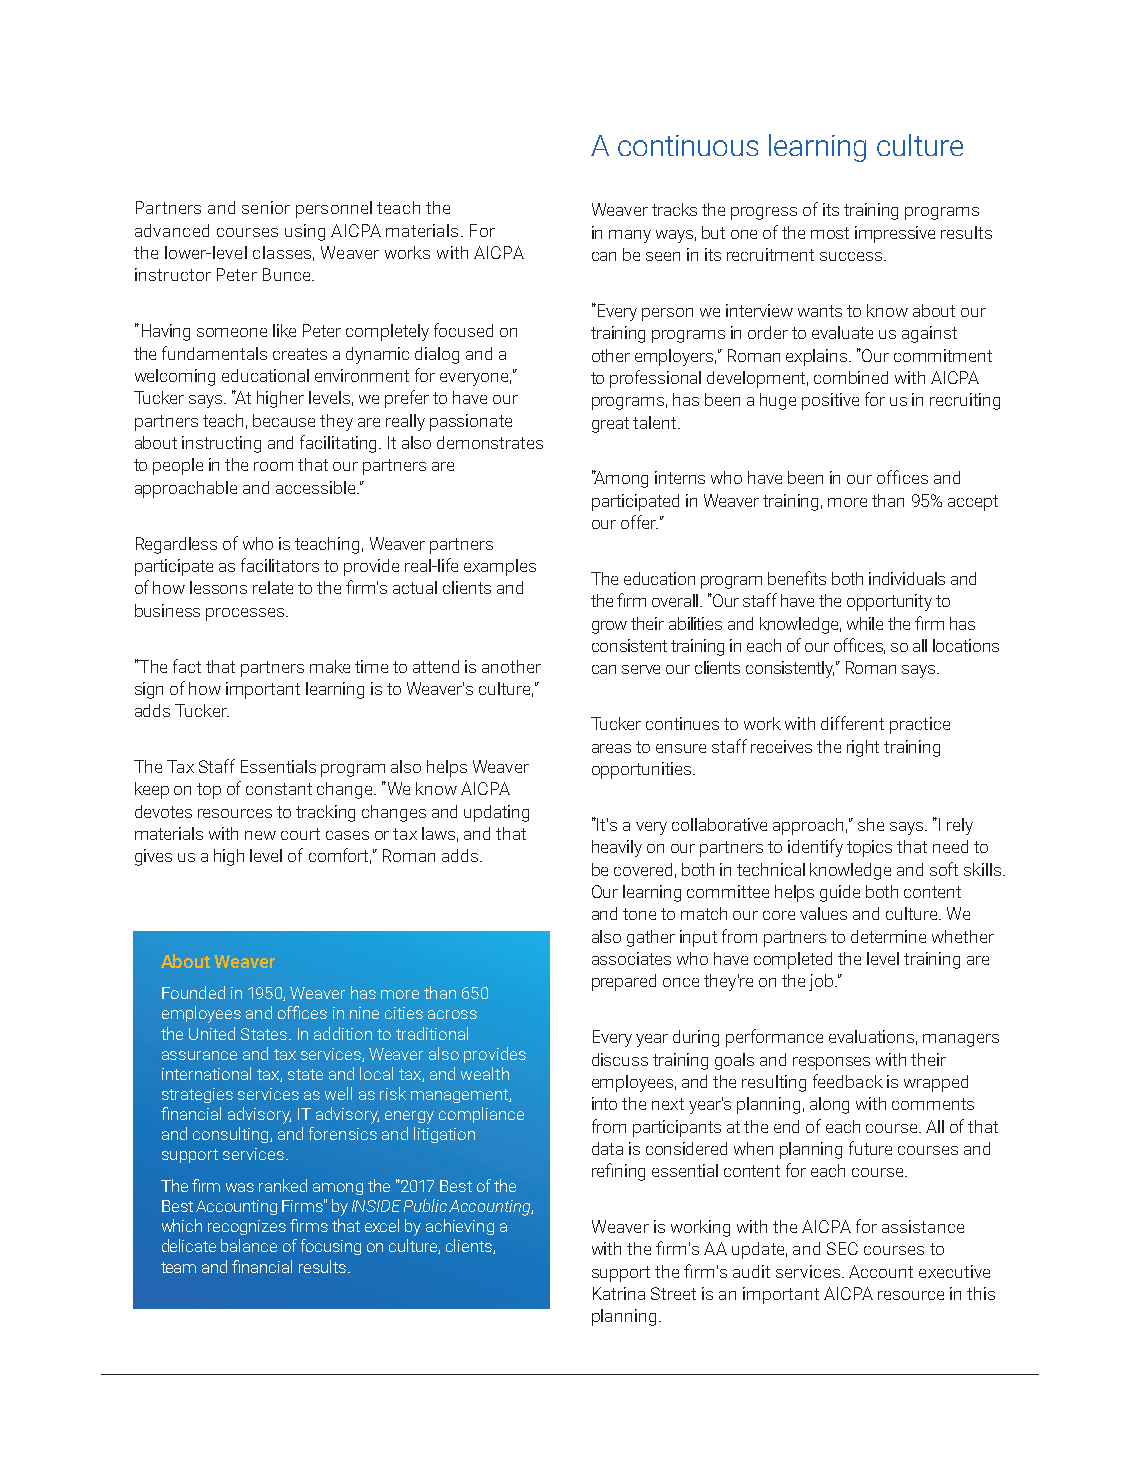  Describe the element at coordinates (266, 207) in the image. I see `senior` at that location.
